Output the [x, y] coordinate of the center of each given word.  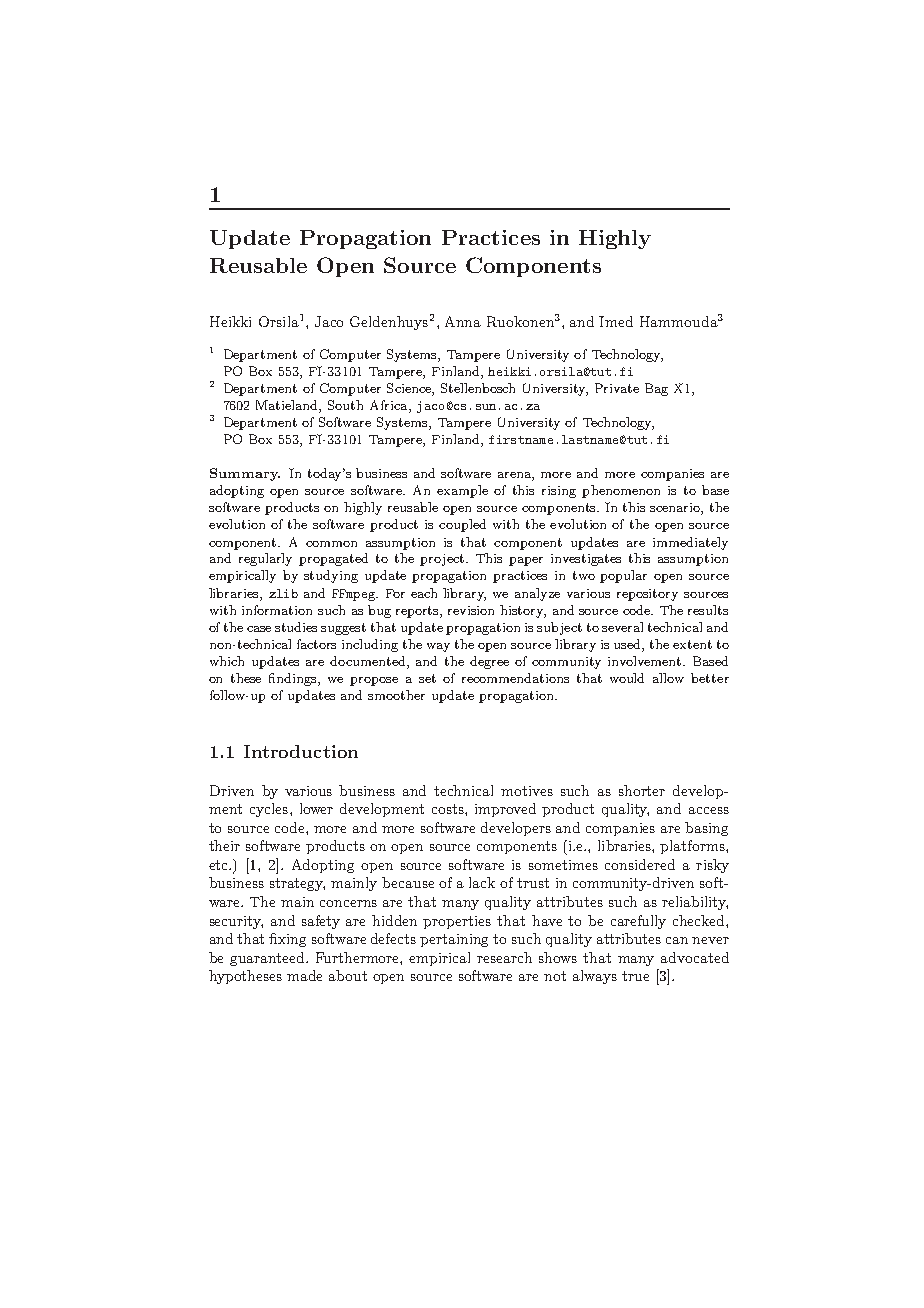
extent [692, 644]
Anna [463, 321]
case [259, 629]
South [345, 405]
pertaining [454, 940]
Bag [656, 389]
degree [489, 662]
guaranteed [269, 959]
